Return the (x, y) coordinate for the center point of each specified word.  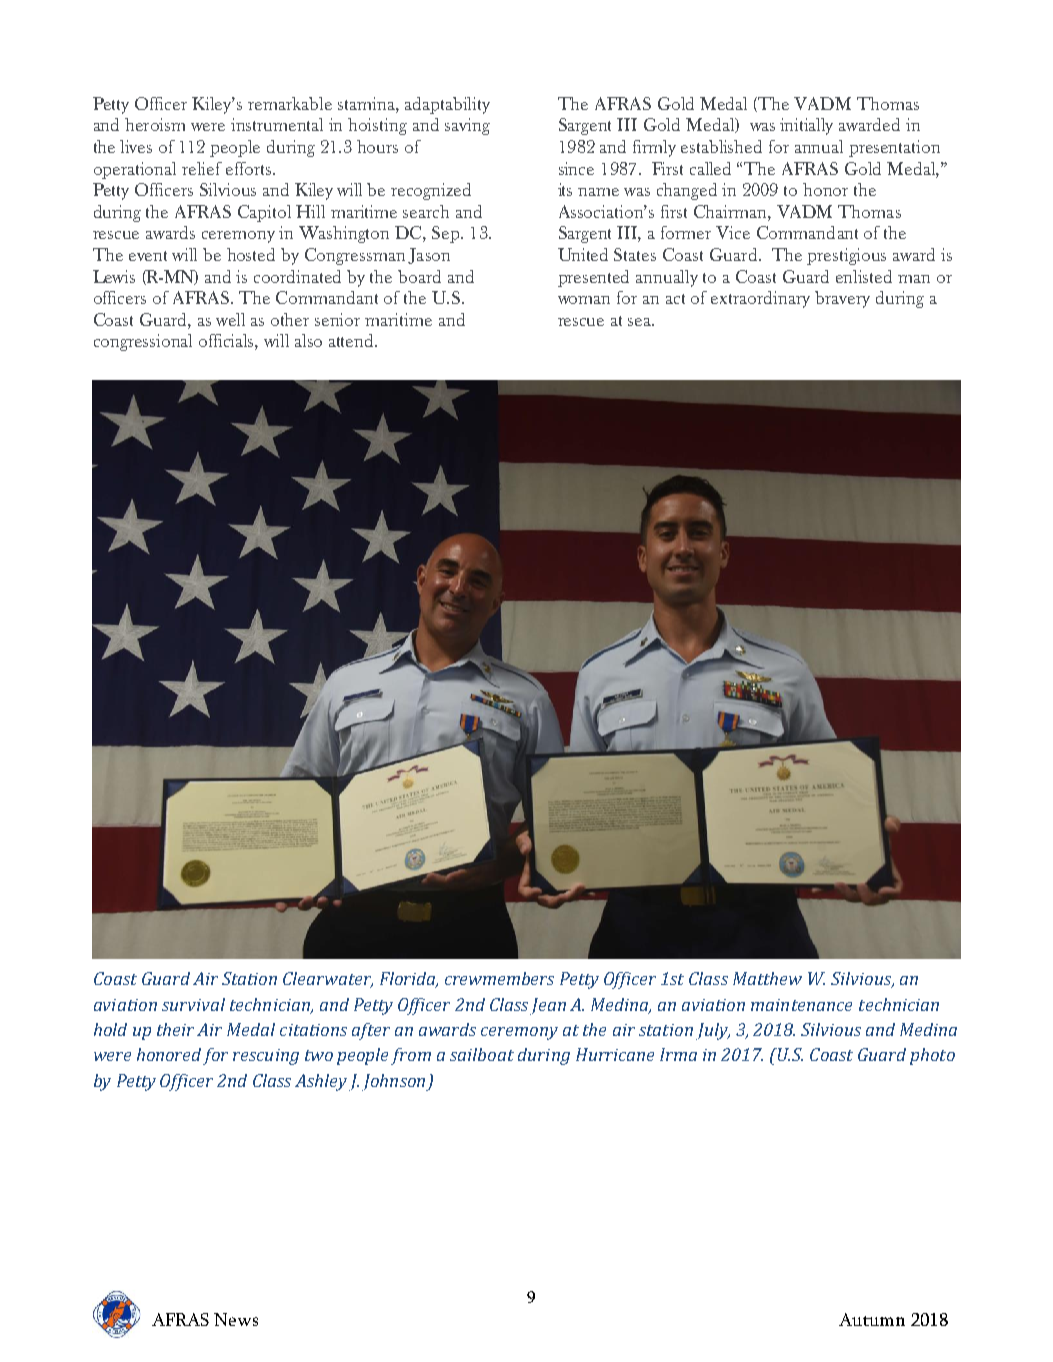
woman (584, 300)
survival (193, 1004)
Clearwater (328, 979)
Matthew (767, 978)
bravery (842, 299)
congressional (143, 342)
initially (806, 126)
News (236, 1319)
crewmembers (499, 978)
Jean (548, 1006)
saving (467, 126)
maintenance (801, 1005)
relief (202, 168)
